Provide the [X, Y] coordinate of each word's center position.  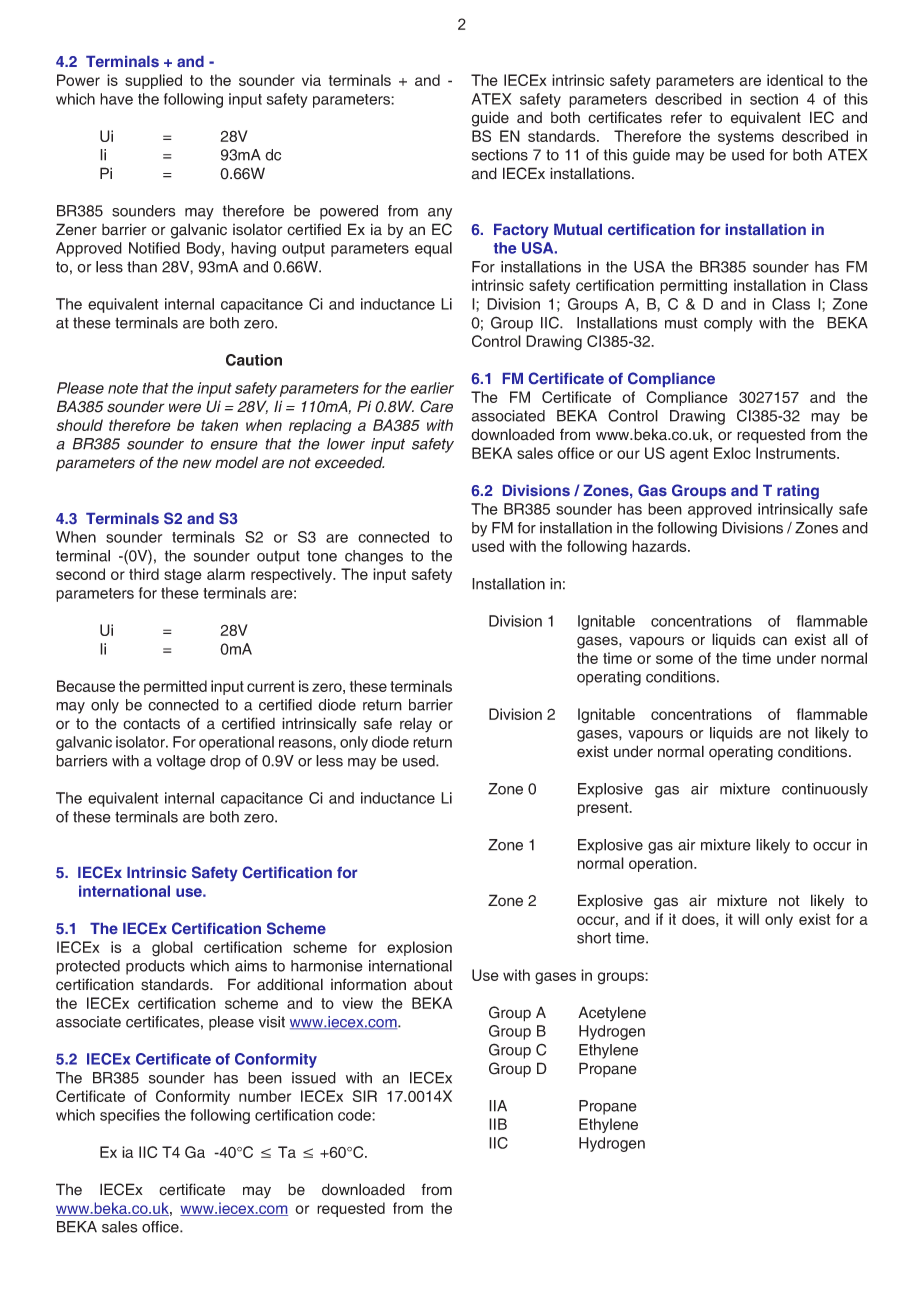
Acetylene [612, 1013]
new [197, 464]
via [311, 80]
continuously [825, 790]
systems [746, 138]
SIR [365, 1096]
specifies [130, 1116]
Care [436, 406]
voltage [181, 762]
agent [689, 455]
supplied [153, 81]
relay [416, 725]
